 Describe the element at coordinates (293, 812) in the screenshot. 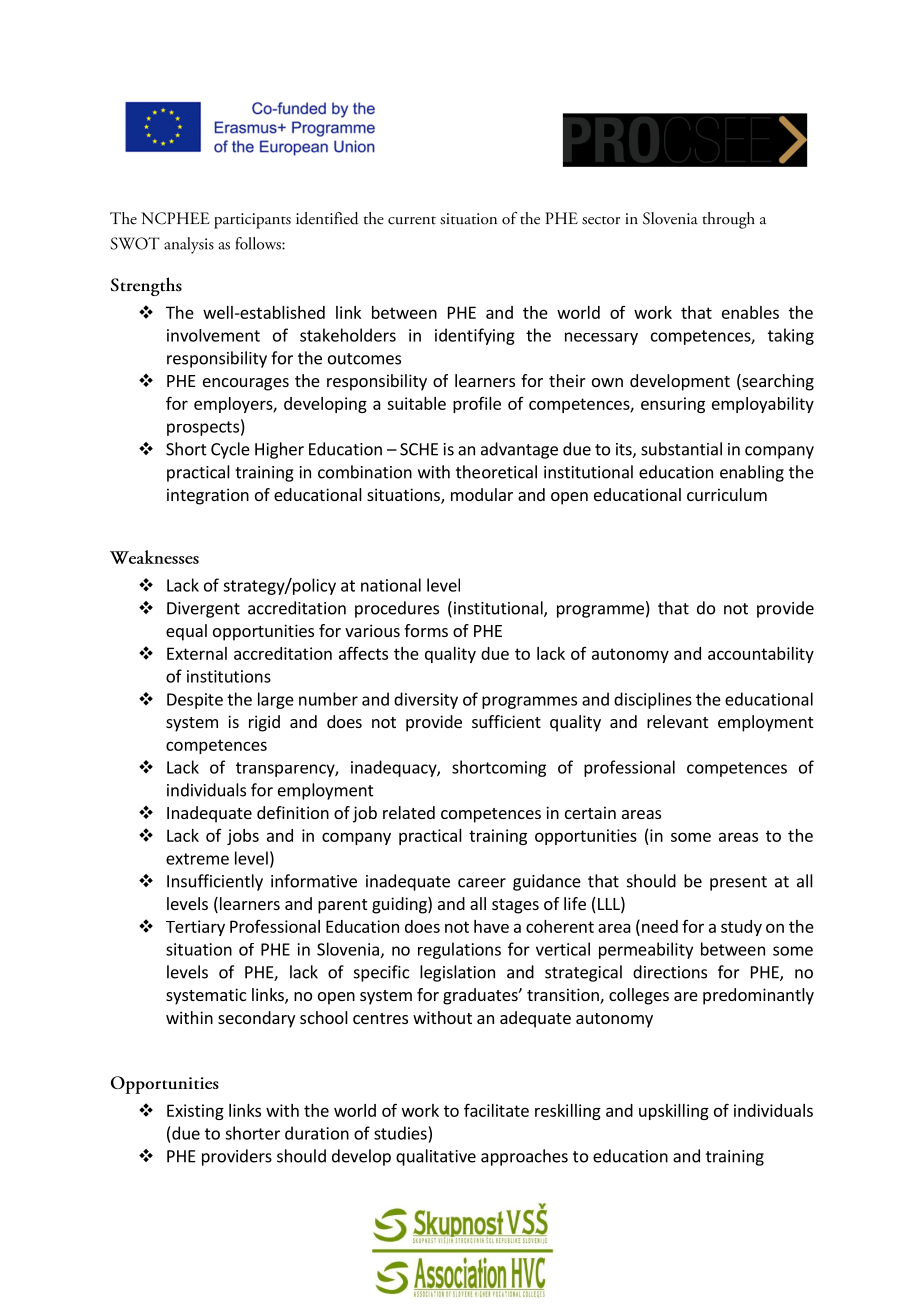

I see `definition` at that location.
